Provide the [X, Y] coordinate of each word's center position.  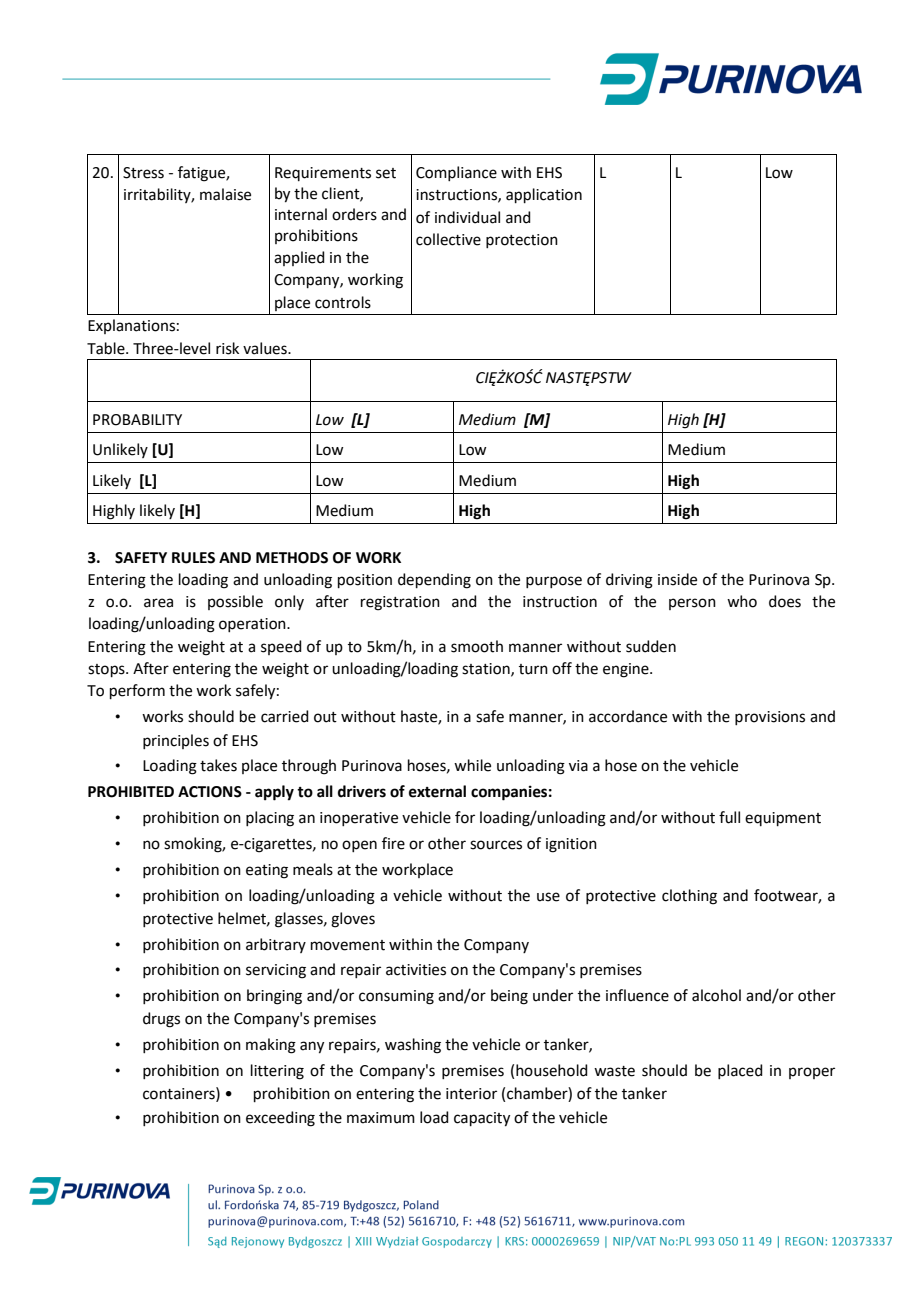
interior [471, 1094]
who [742, 601]
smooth [477, 646]
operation [253, 625]
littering [277, 1072]
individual [467, 217]
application [544, 195]
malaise [225, 194]
